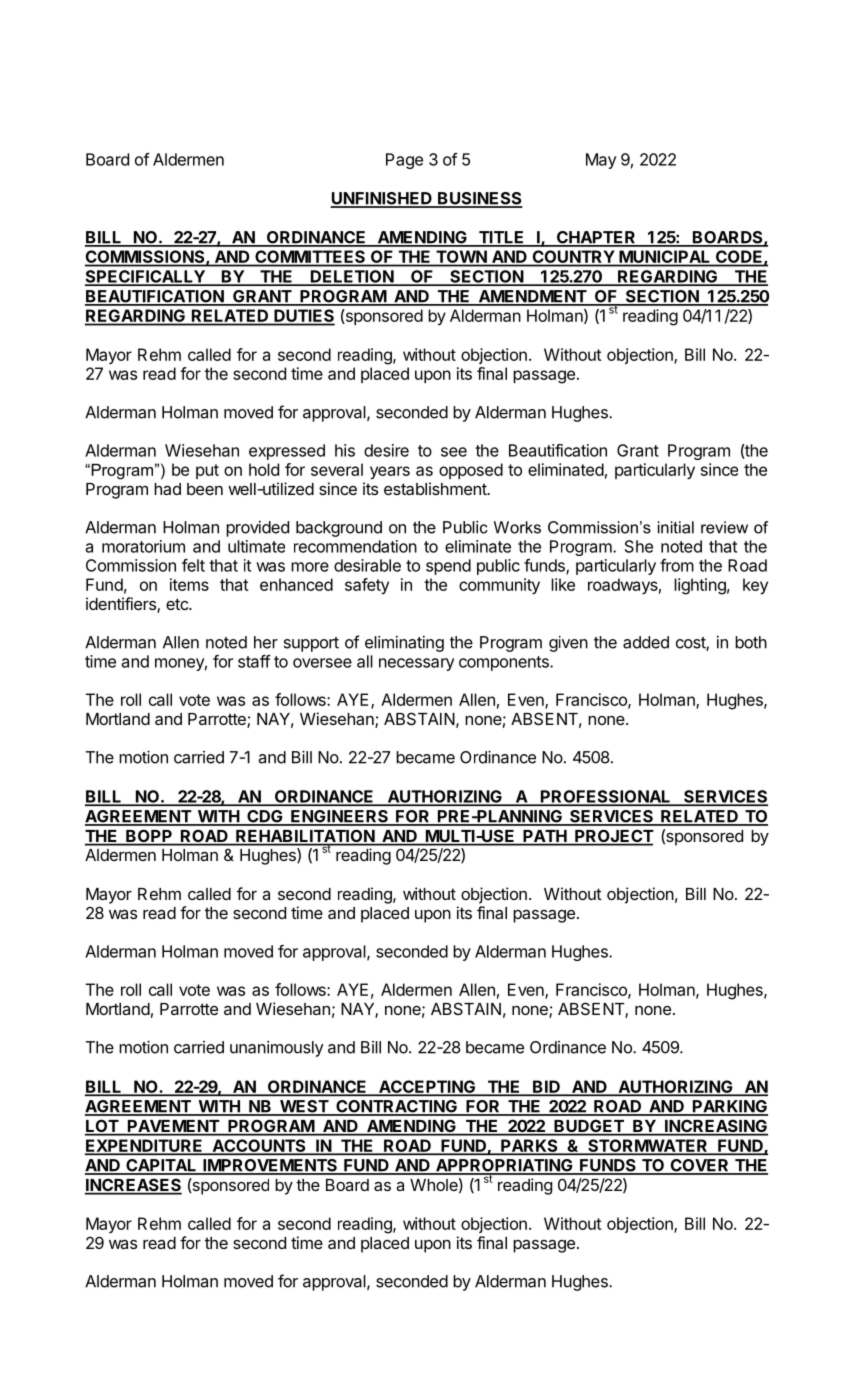 Image resolution: width=849 pixels, height=1400 pixels. Describe the element at coordinates (161, 1166) in the screenshot. I see `CAPITAL` at that location.
